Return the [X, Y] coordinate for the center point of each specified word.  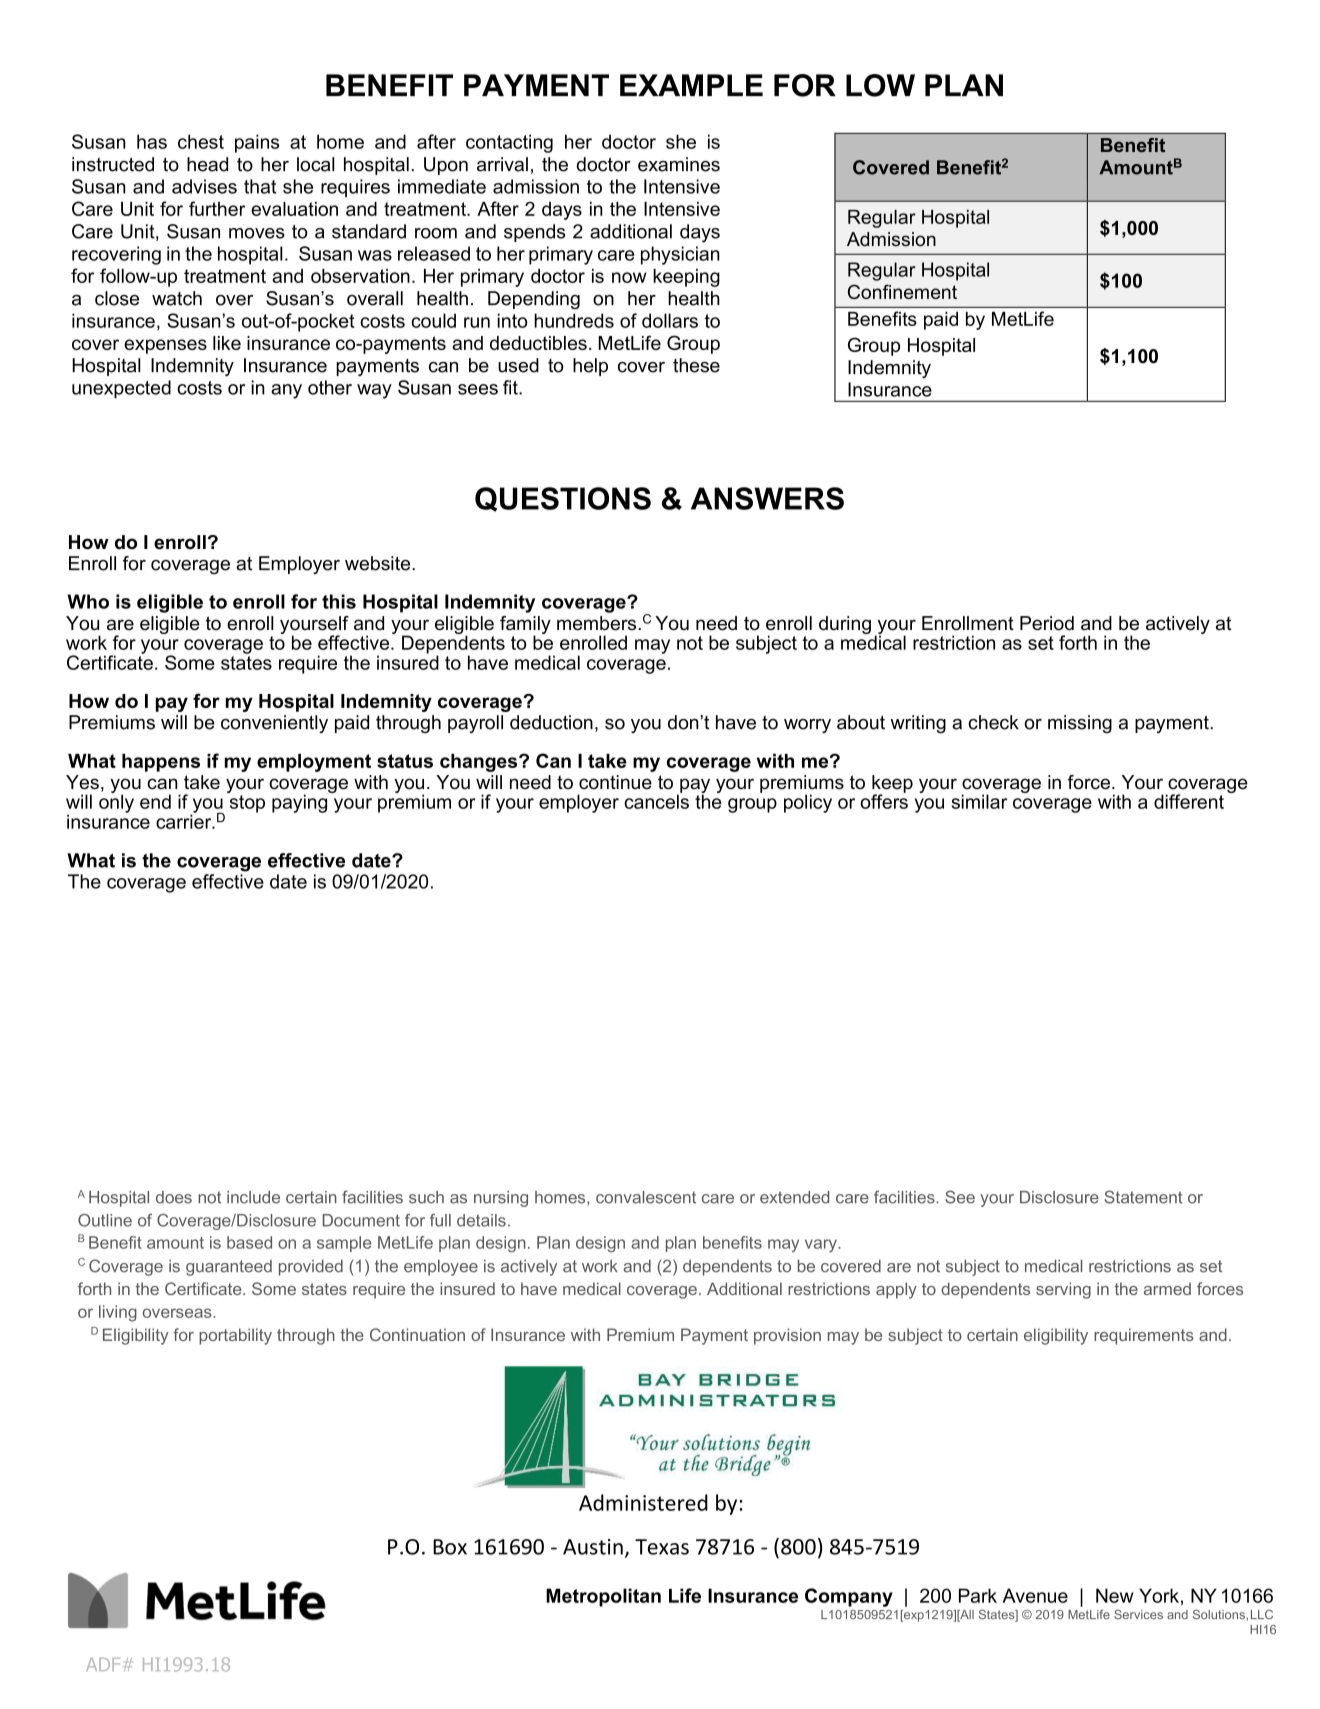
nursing [501, 1199]
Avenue [1035, 1595]
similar [979, 801]
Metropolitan [603, 1597]
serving [1063, 1290]
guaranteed [229, 1268]
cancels [656, 800]
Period [1047, 623]
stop [247, 804]
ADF [103, 1664]
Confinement [902, 291]
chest [201, 141]
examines [679, 164]
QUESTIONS [563, 499]
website [379, 563]
